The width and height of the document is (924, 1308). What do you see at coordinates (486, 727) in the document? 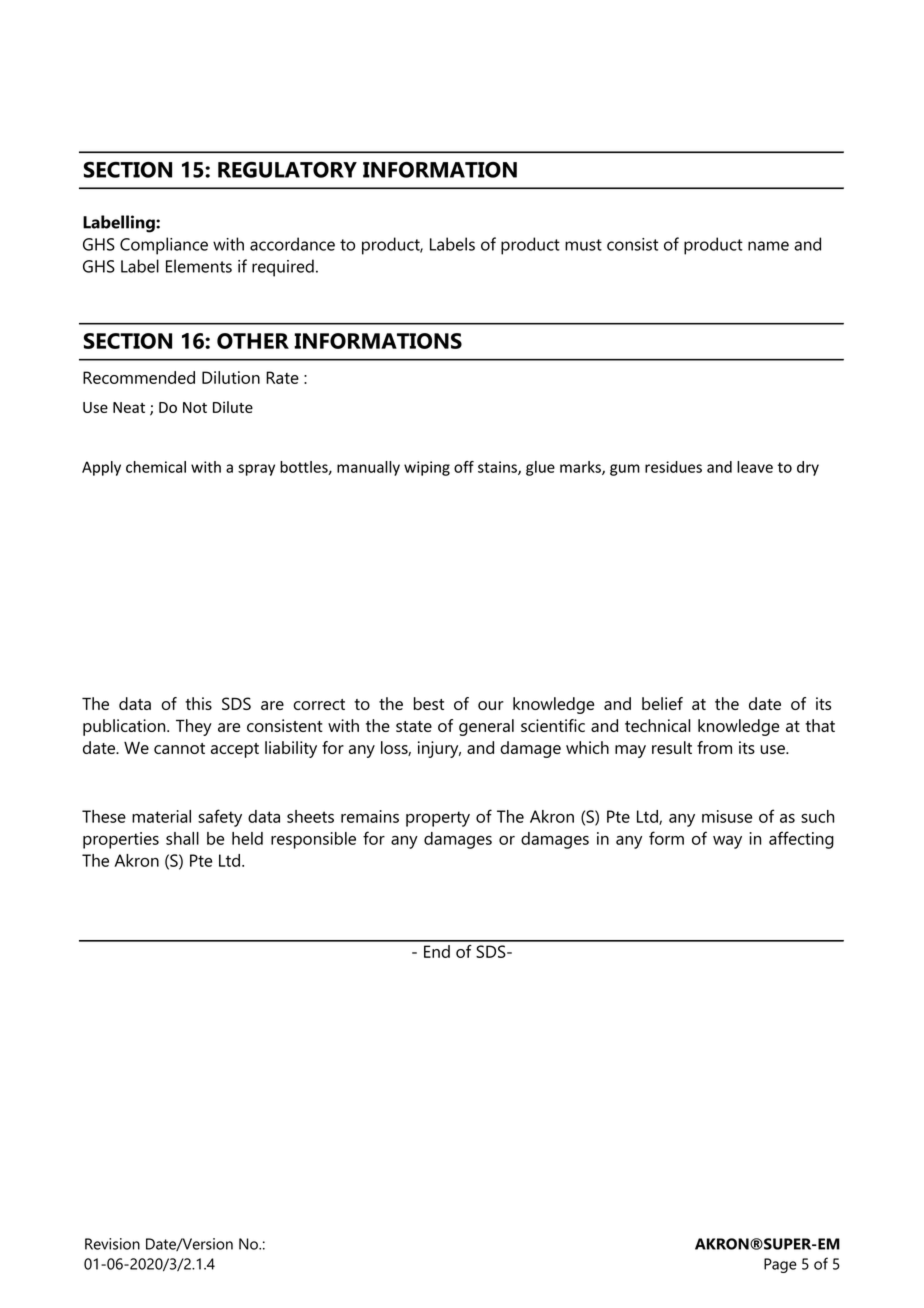
I see `general` at bounding box center [486, 727].
